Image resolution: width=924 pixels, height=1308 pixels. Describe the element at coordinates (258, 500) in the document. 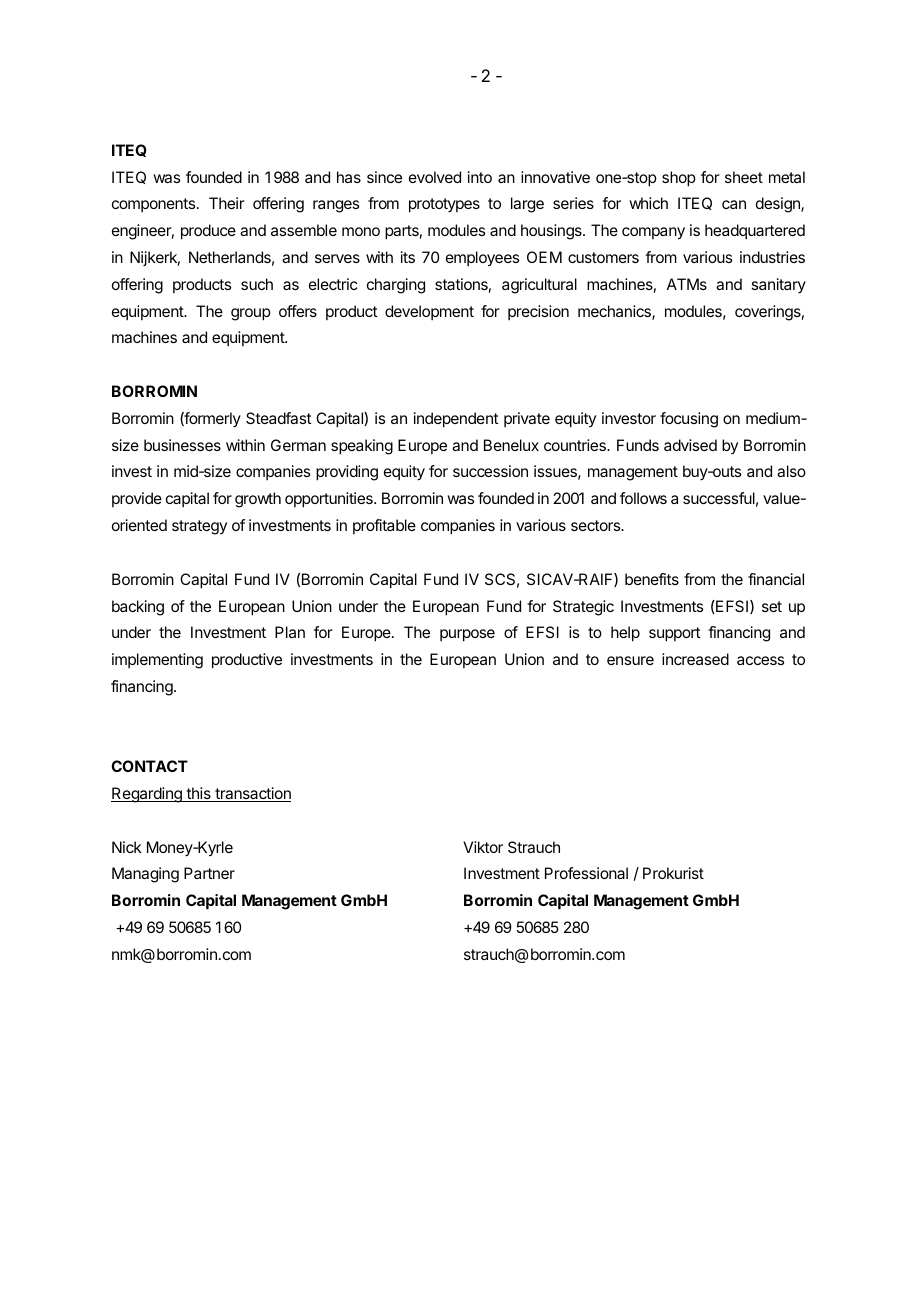

I see `growth` at that location.
